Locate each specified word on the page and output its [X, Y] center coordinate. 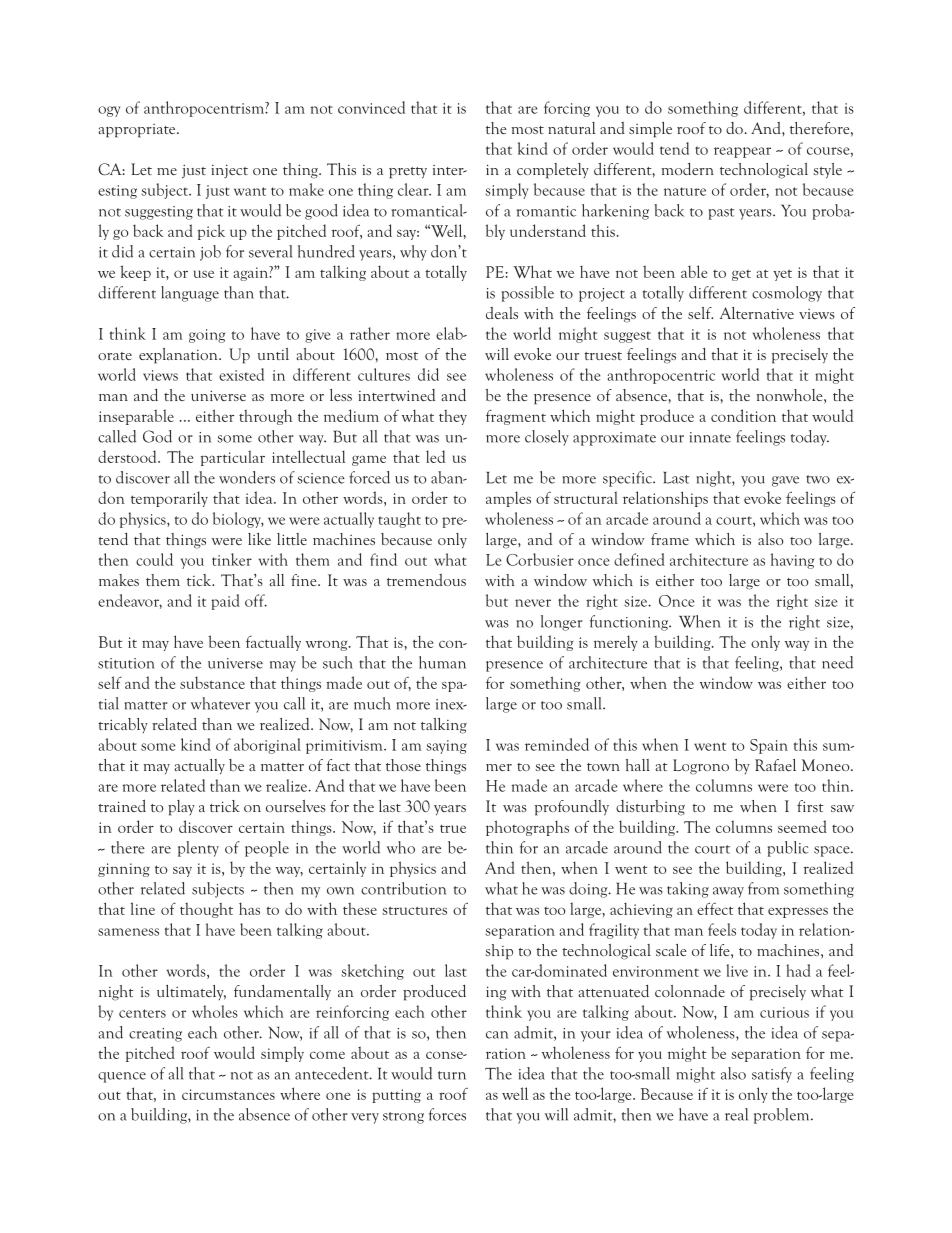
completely [553, 171]
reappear [742, 152]
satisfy [772, 1075]
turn [452, 1075]
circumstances [228, 1094]
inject [229, 171]
